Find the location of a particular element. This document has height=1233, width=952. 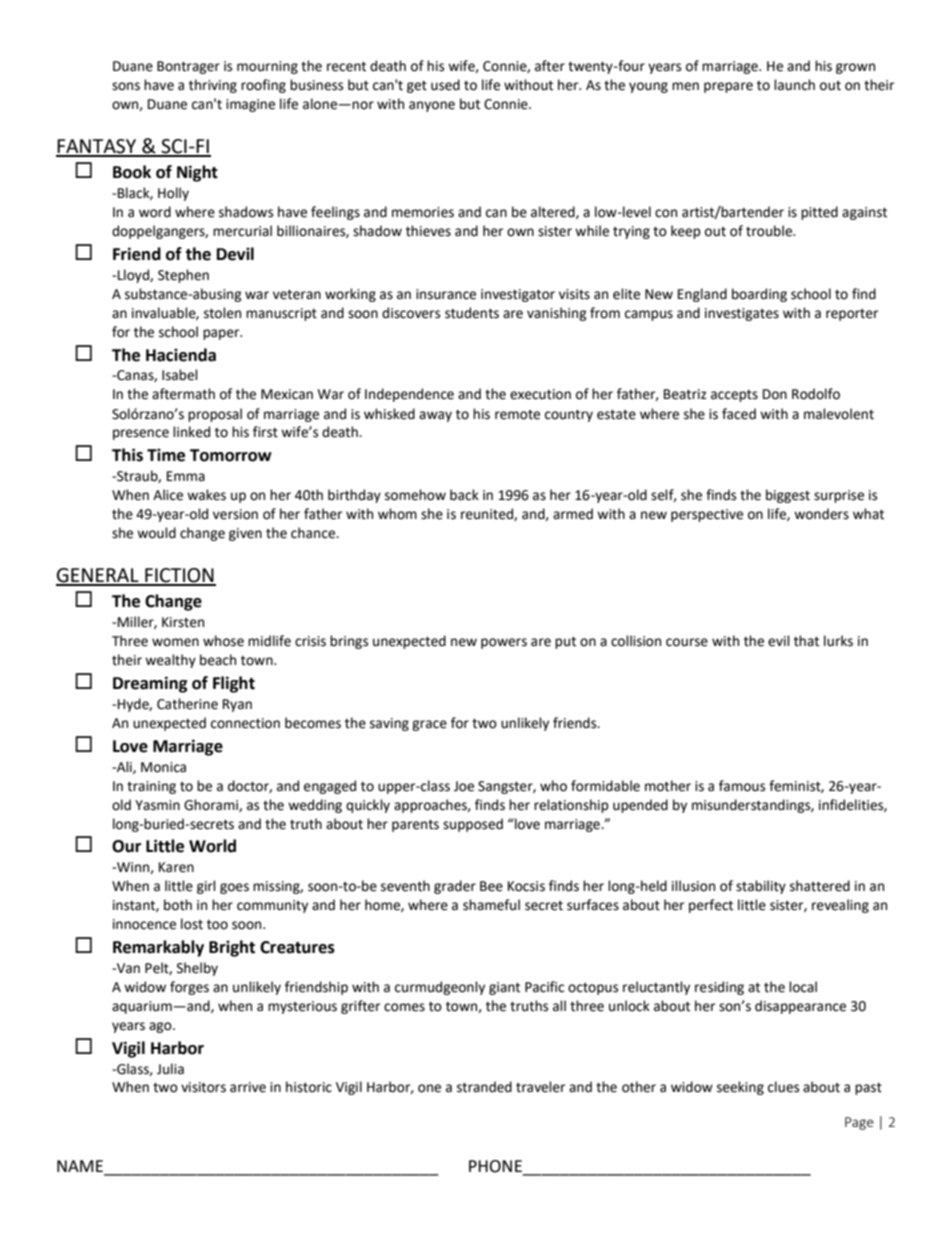

launch is located at coordinates (794, 85).
